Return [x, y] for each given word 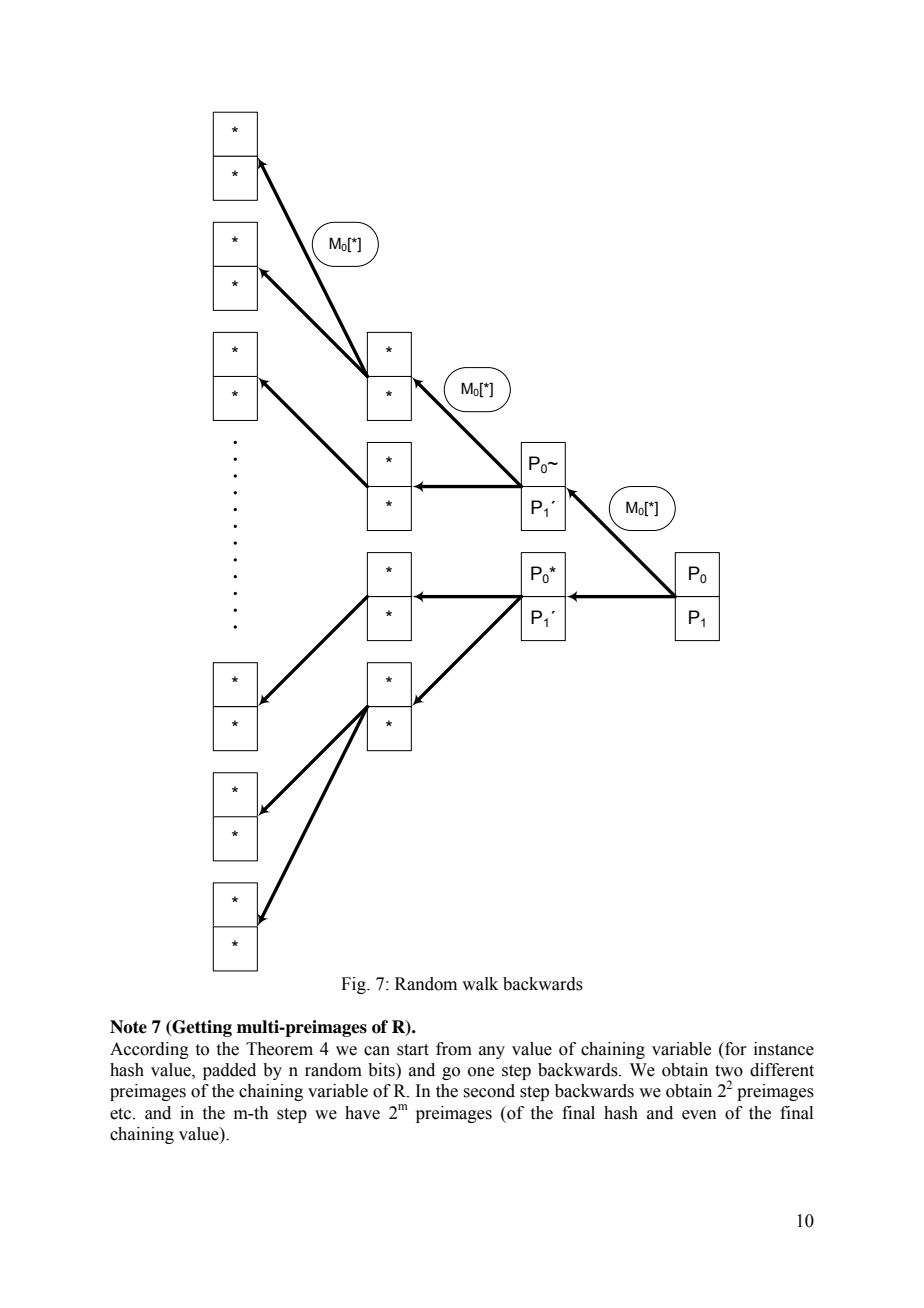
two [729, 1071]
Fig [354, 985]
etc [122, 1114]
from [454, 1049]
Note [128, 1027]
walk [480, 984]
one [481, 1072]
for [735, 1049]
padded [229, 1071]
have [362, 1113]
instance [784, 1049]
